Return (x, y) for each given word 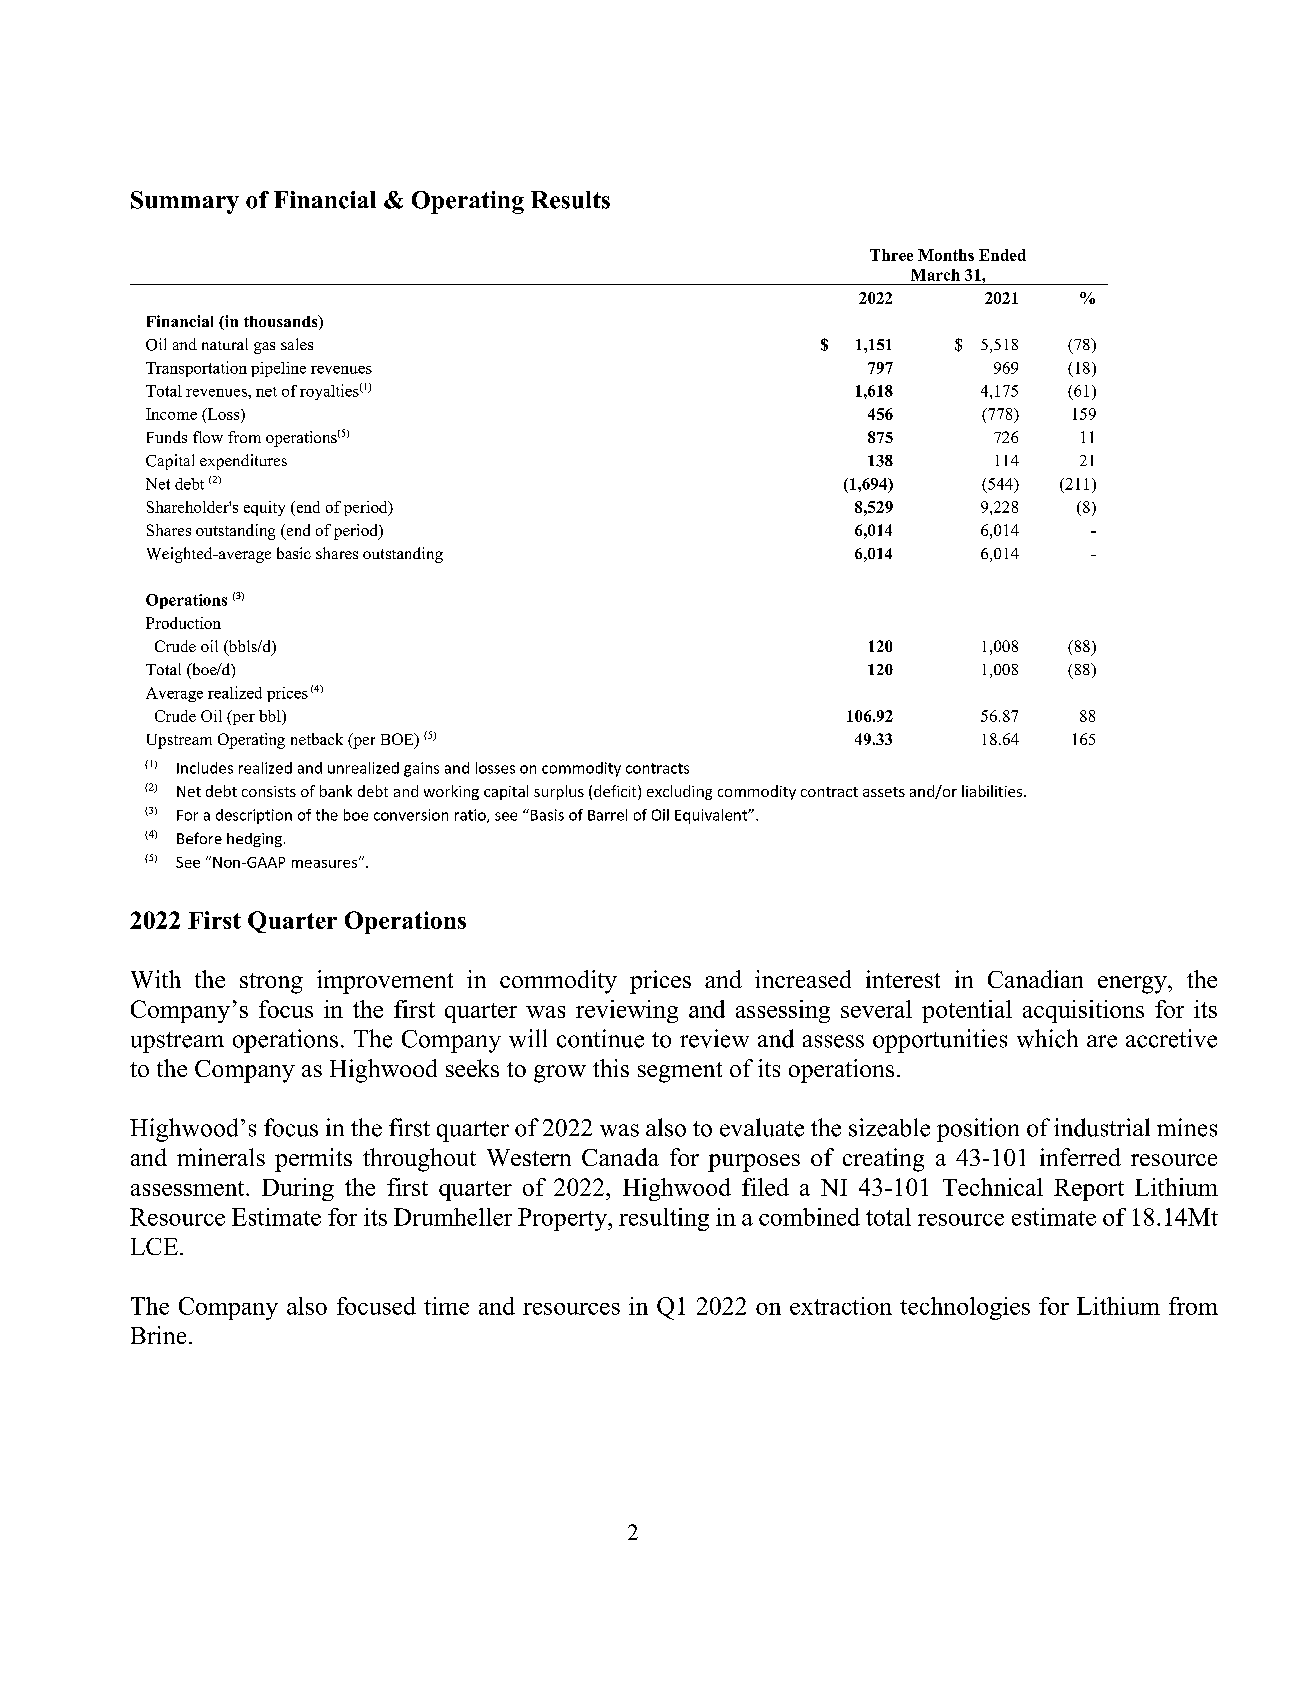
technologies (965, 1308)
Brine (158, 1335)
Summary (185, 202)
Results (570, 200)
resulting (664, 1219)
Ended (1002, 255)
